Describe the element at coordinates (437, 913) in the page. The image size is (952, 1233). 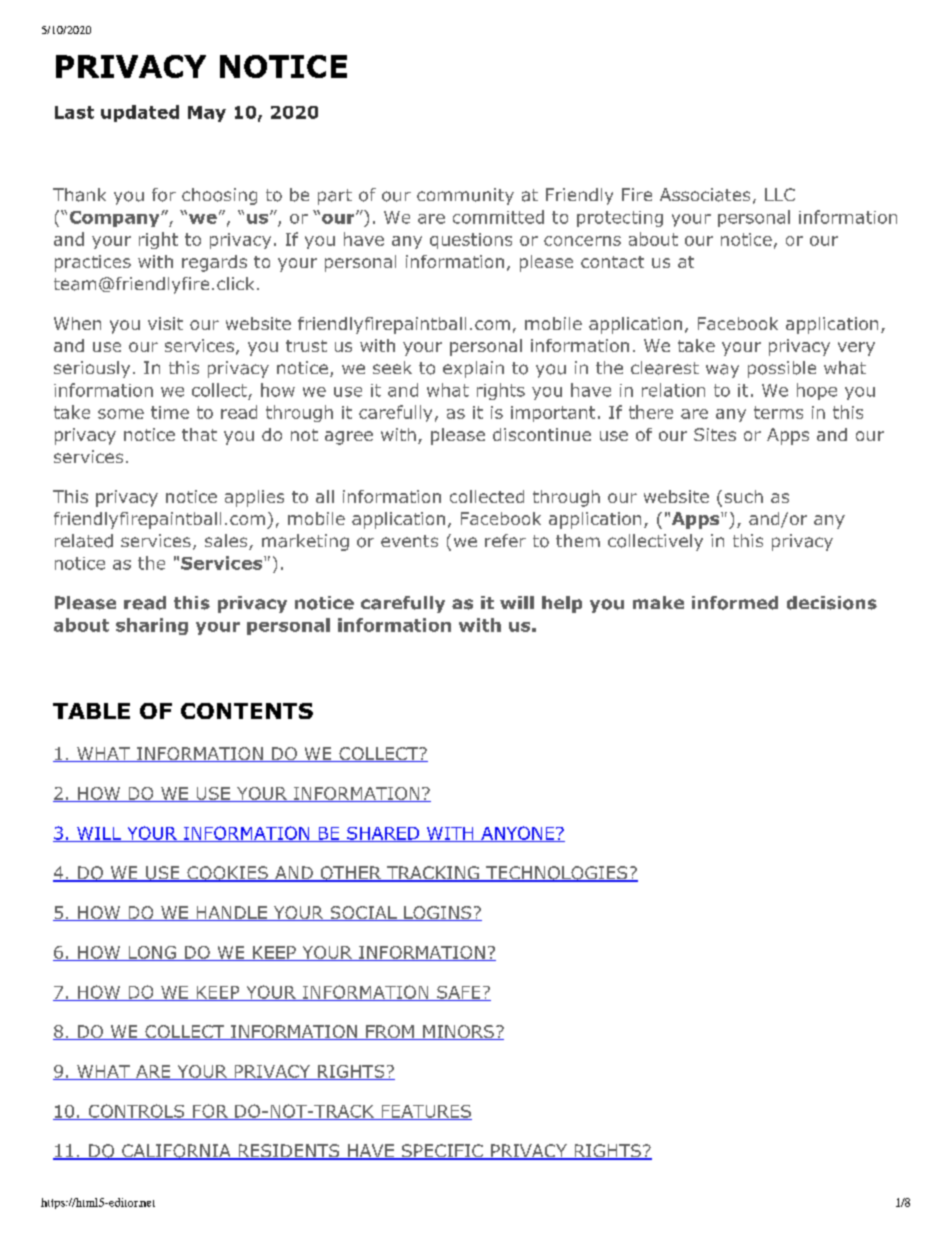
I see `LOGINS` at that location.
